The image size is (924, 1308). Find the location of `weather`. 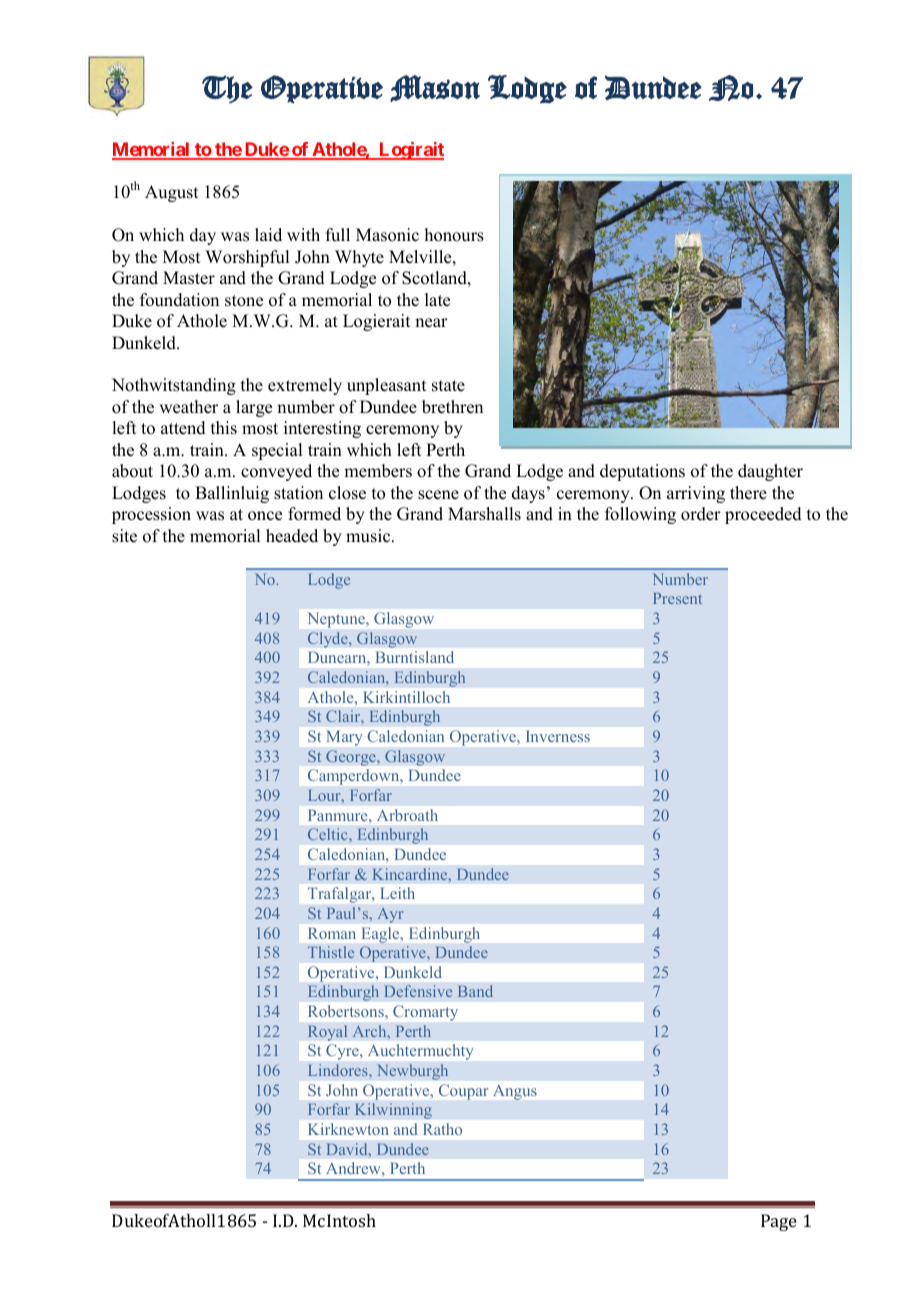

weather is located at coordinates (188, 407).
